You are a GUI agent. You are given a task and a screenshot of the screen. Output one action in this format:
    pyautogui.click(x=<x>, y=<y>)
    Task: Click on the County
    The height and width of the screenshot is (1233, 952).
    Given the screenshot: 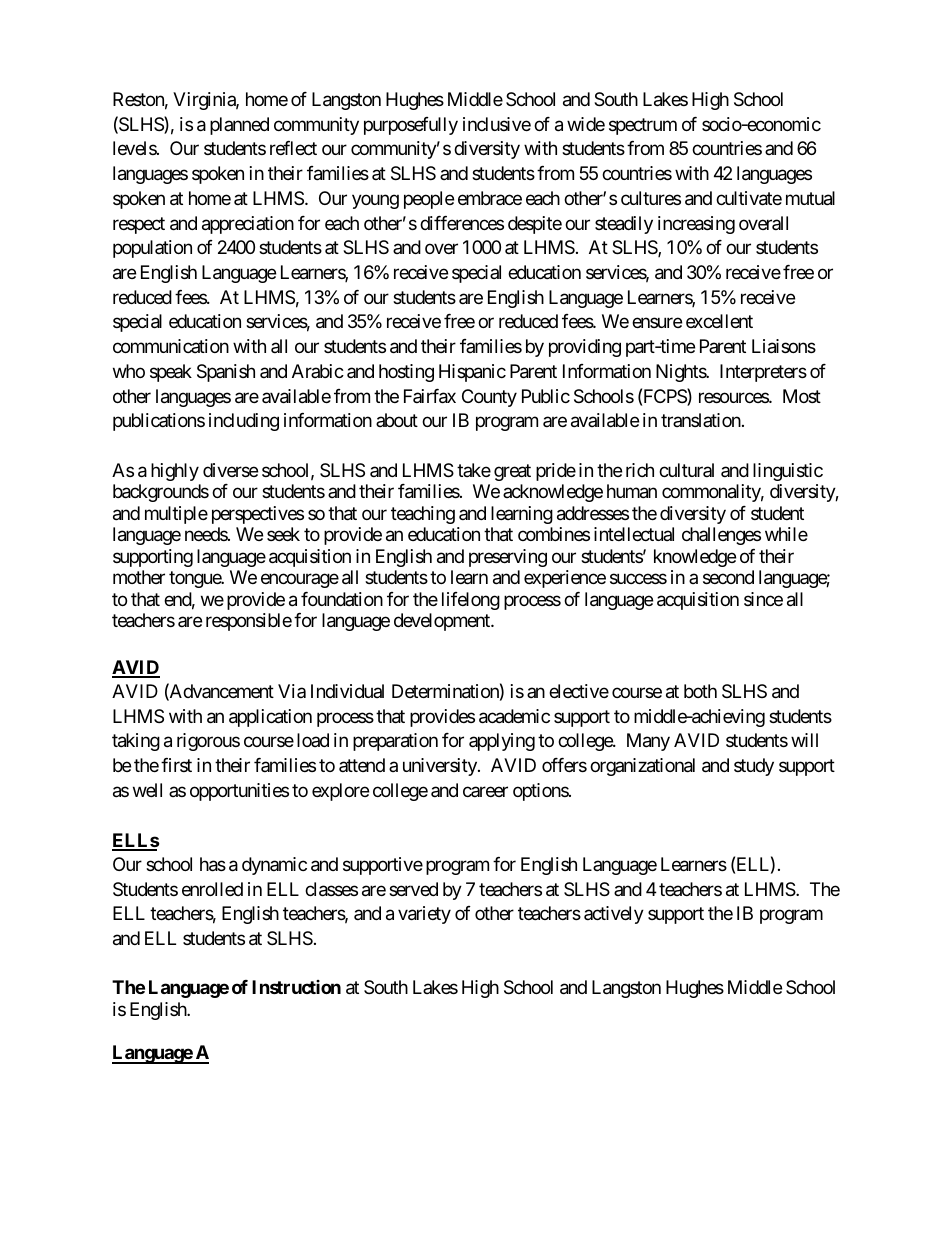 What is the action you would take?
    pyautogui.click(x=489, y=398)
